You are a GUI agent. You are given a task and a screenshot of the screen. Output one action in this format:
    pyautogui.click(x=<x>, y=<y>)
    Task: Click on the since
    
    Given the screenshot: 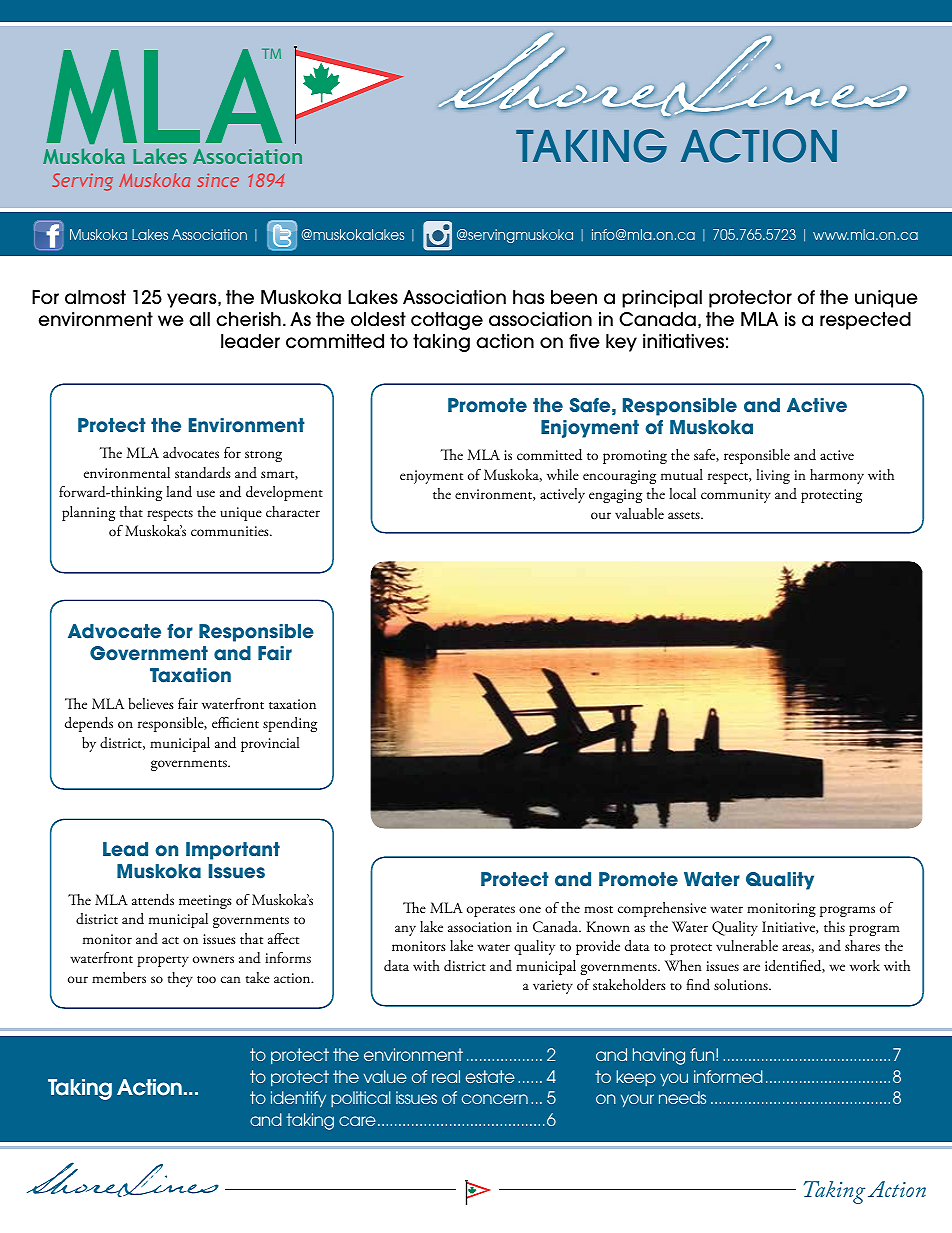 What is the action you would take?
    pyautogui.click(x=218, y=180)
